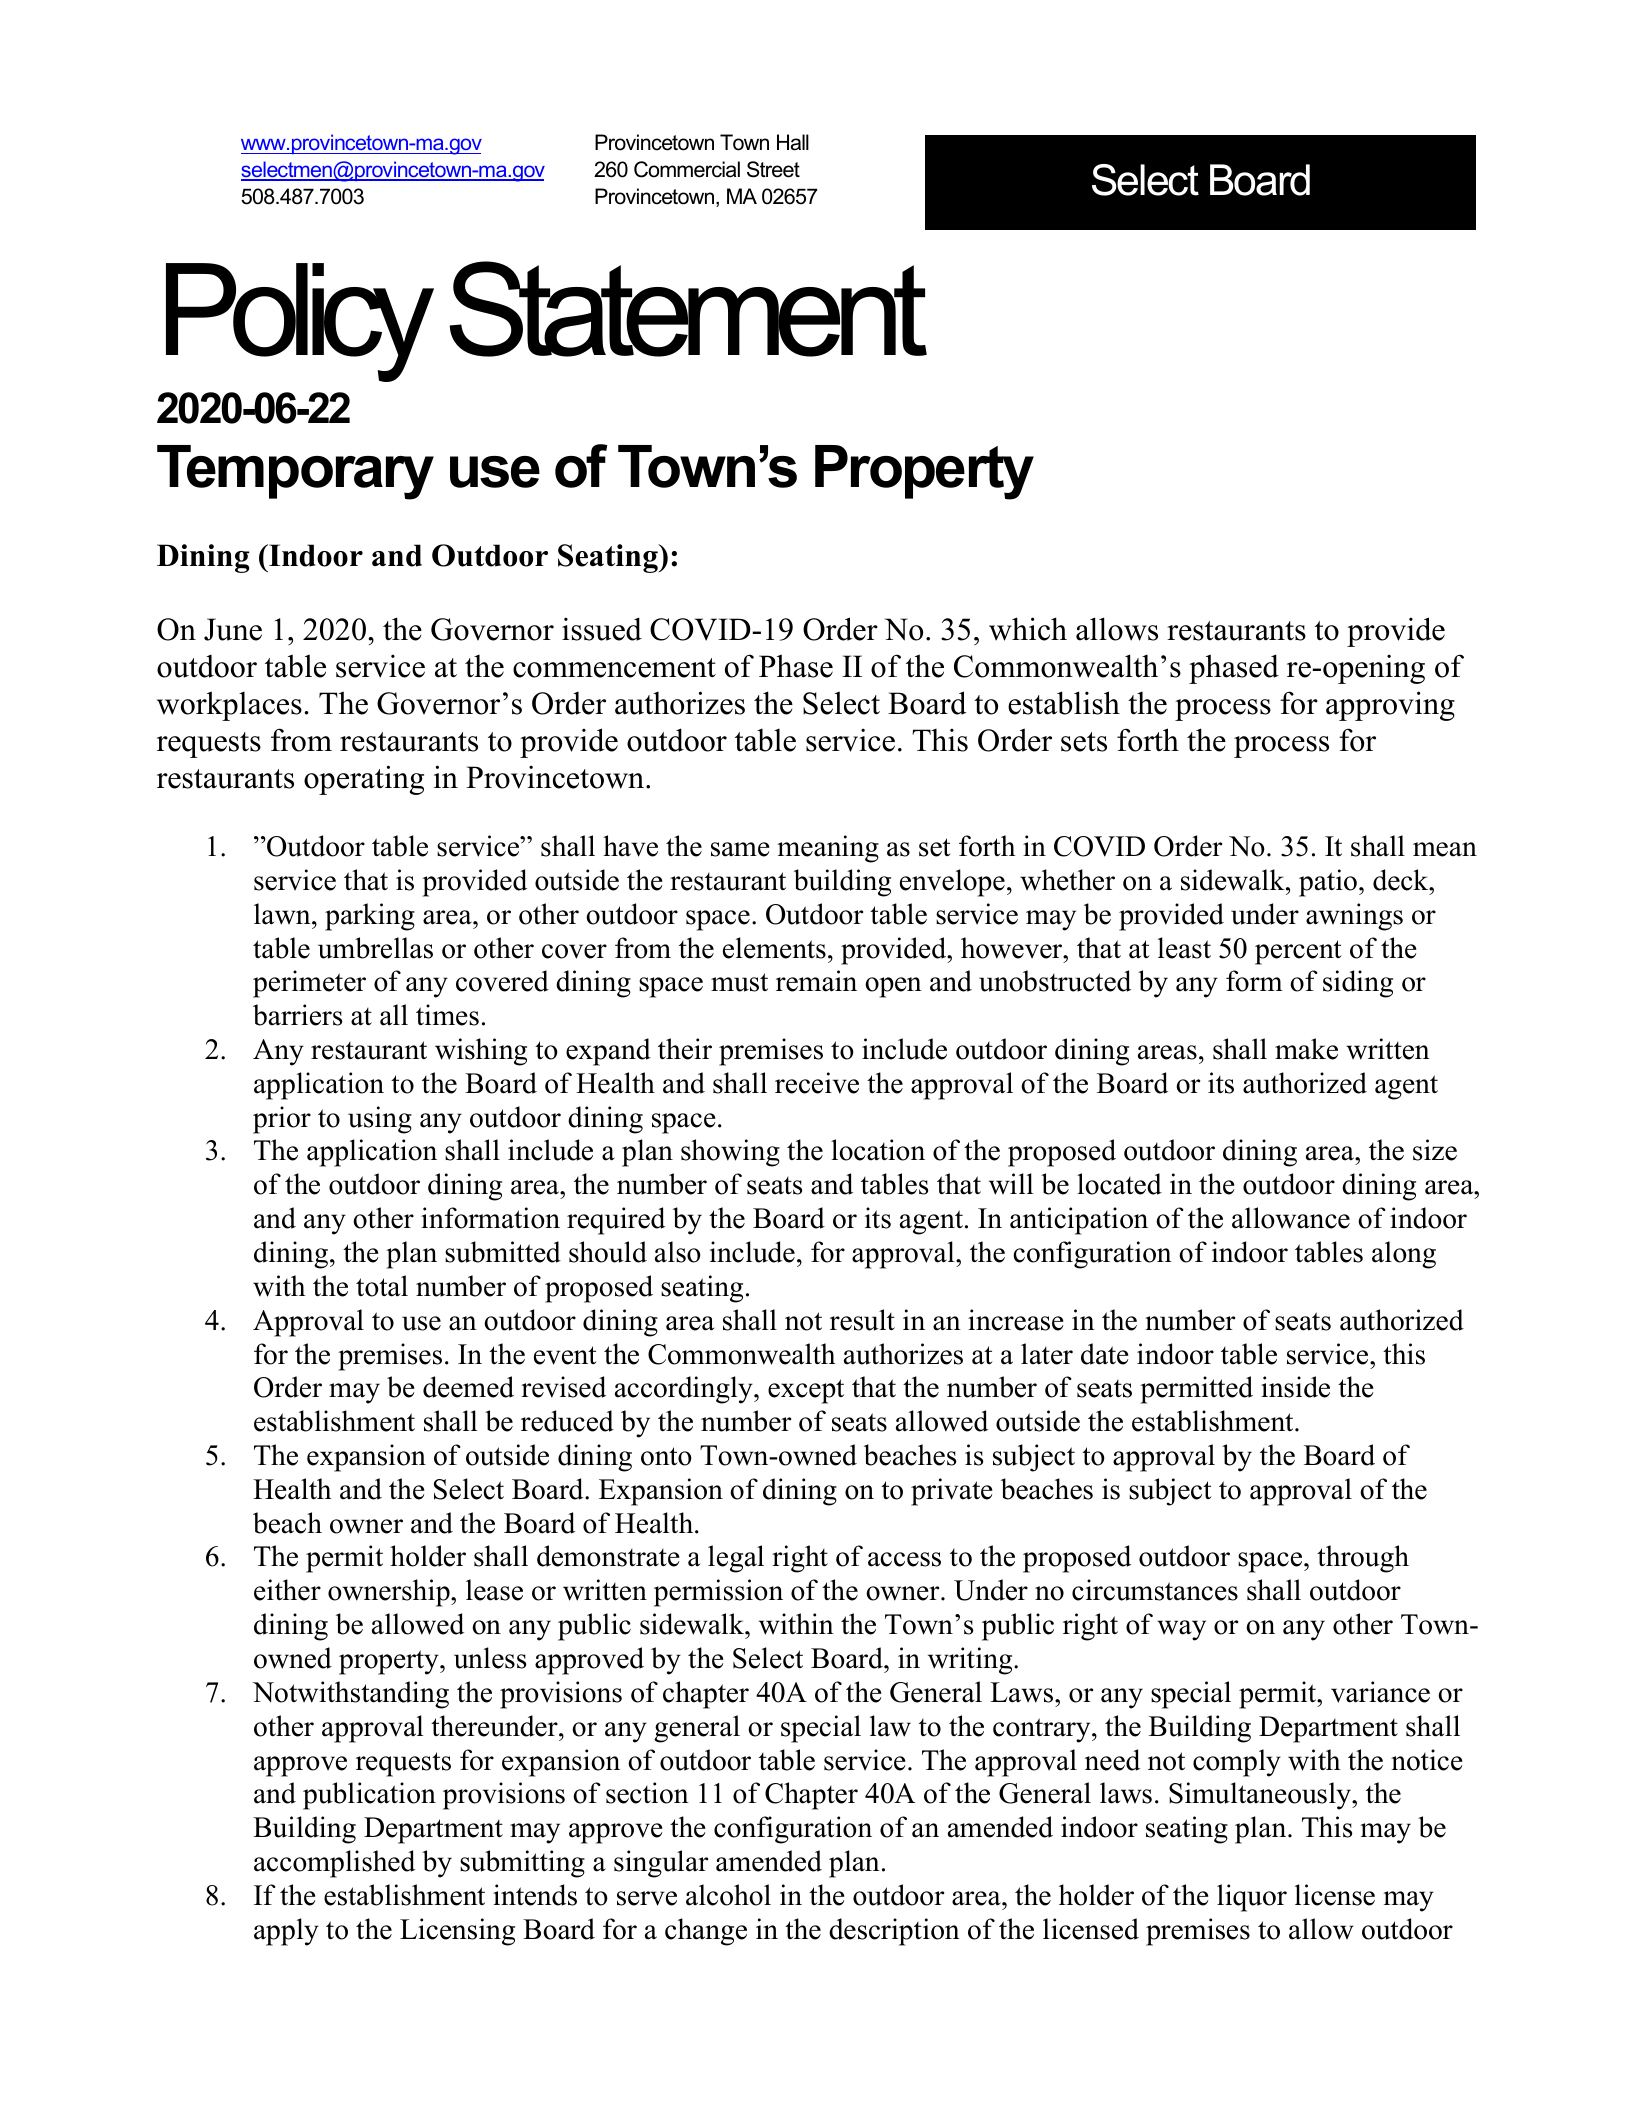  Describe the element at coordinates (773, 169) in the screenshot. I see `Street` at that location.
